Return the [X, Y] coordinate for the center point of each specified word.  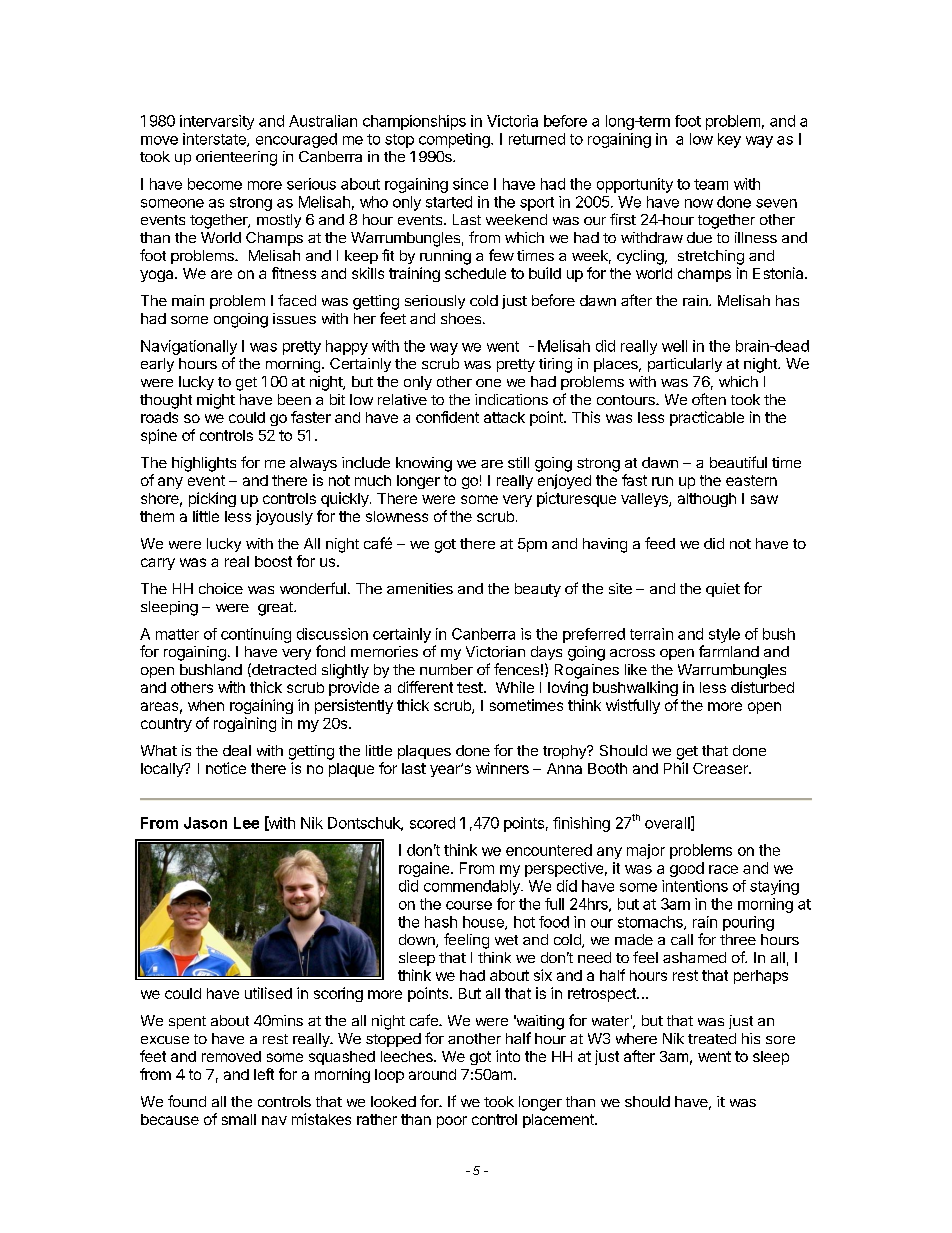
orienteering [236, 158]
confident [447, 417]
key [729, 140]
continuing [256, 635]
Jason [205, 823]
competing [455, 140]
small [239, 1119]
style [724, 635]
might [216, 401]
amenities [420, 588]
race [723, 869]
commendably [473, 887]
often [709, 399]
